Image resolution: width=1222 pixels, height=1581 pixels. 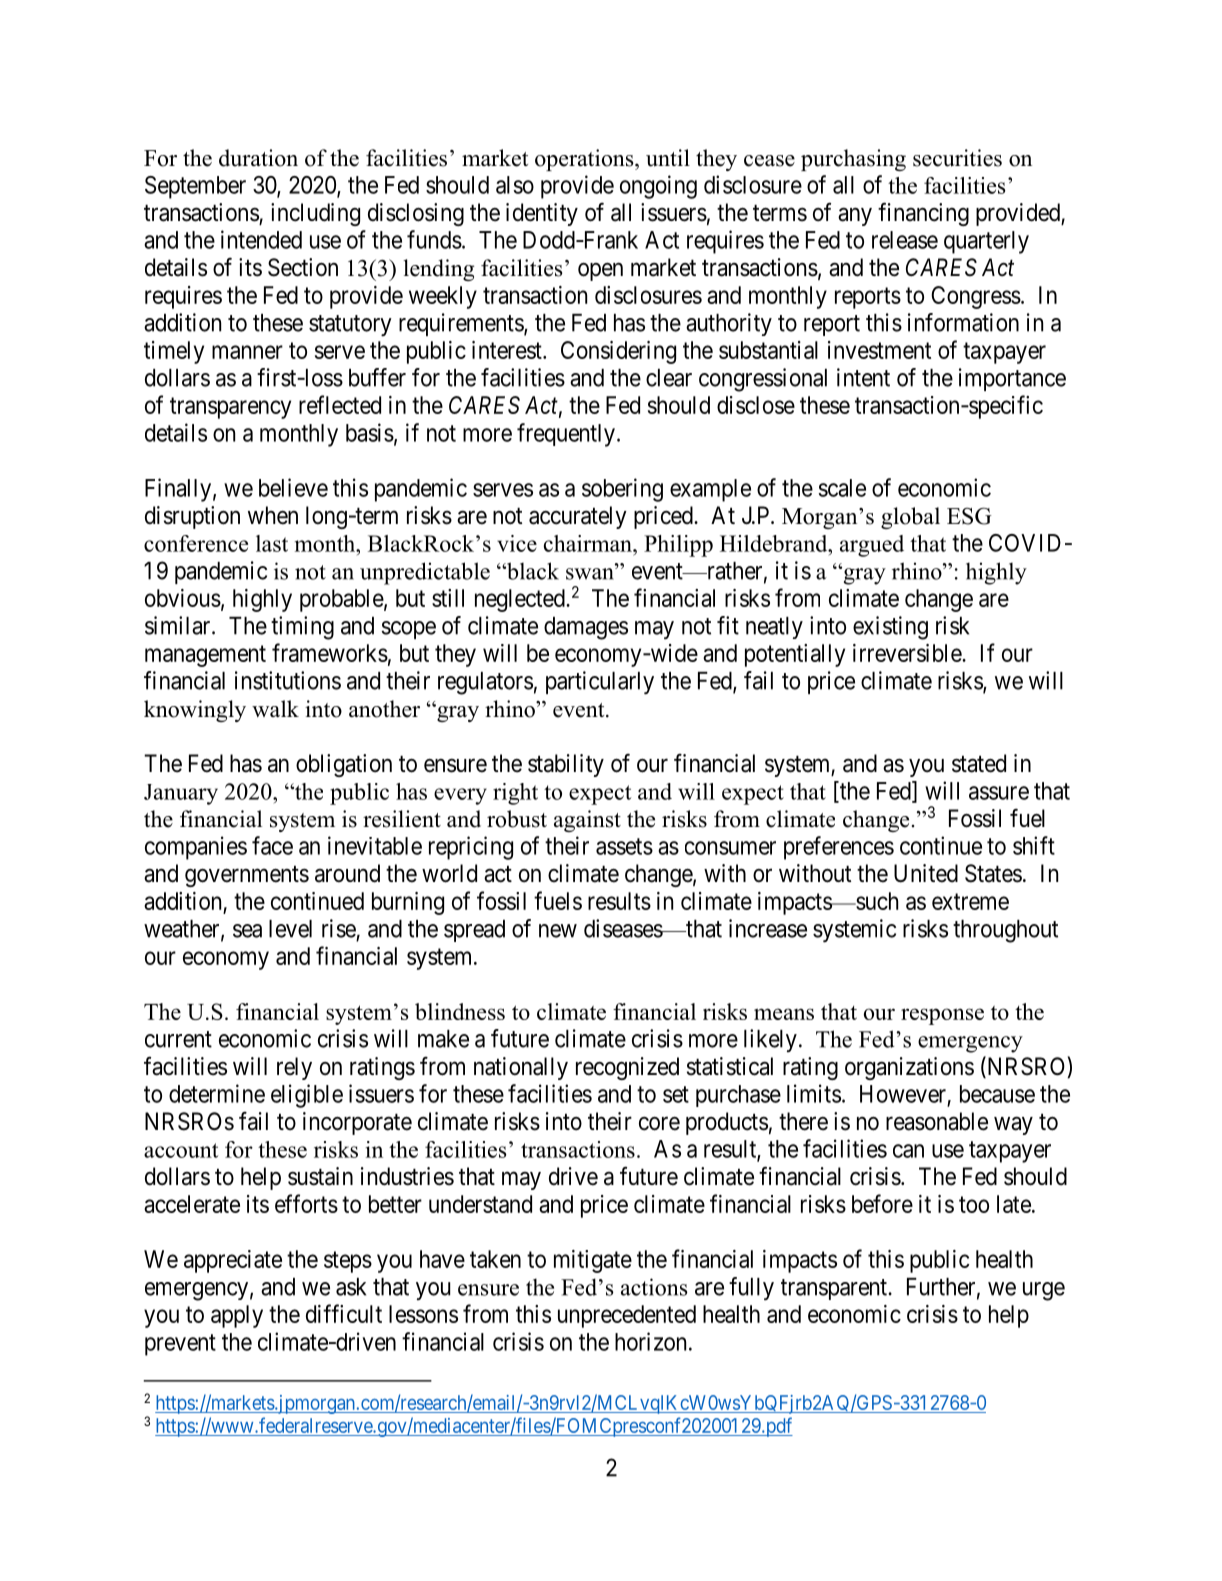 What do you see at coordinates (658, 187) in the screenshot?
I see `ongoing` at bounding box center [658, 187].
